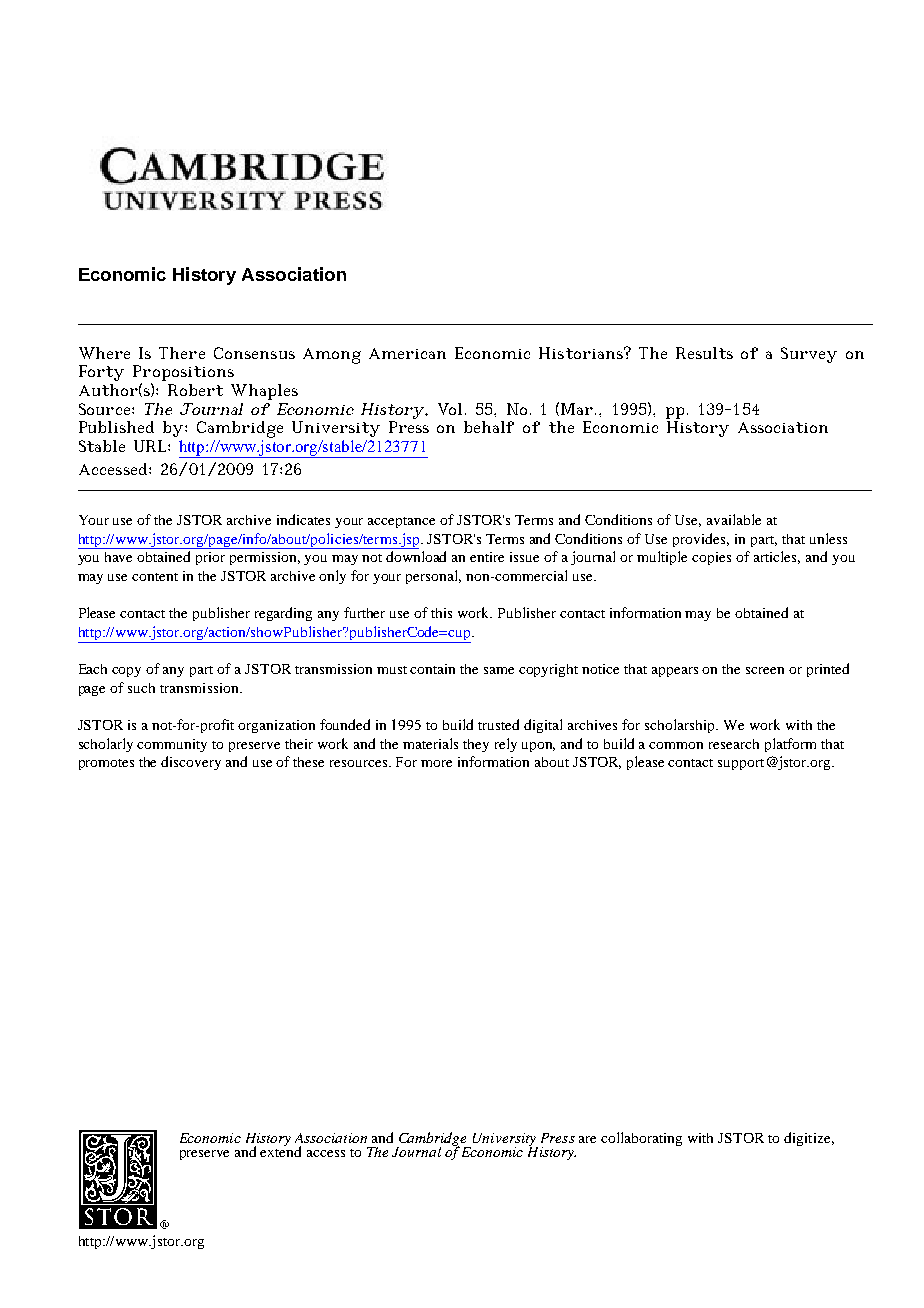 The height and width of the screenshot is (1308, 924). Describe the element at coordinates (155, 577) in the screenshot. I see `content` at that location.
